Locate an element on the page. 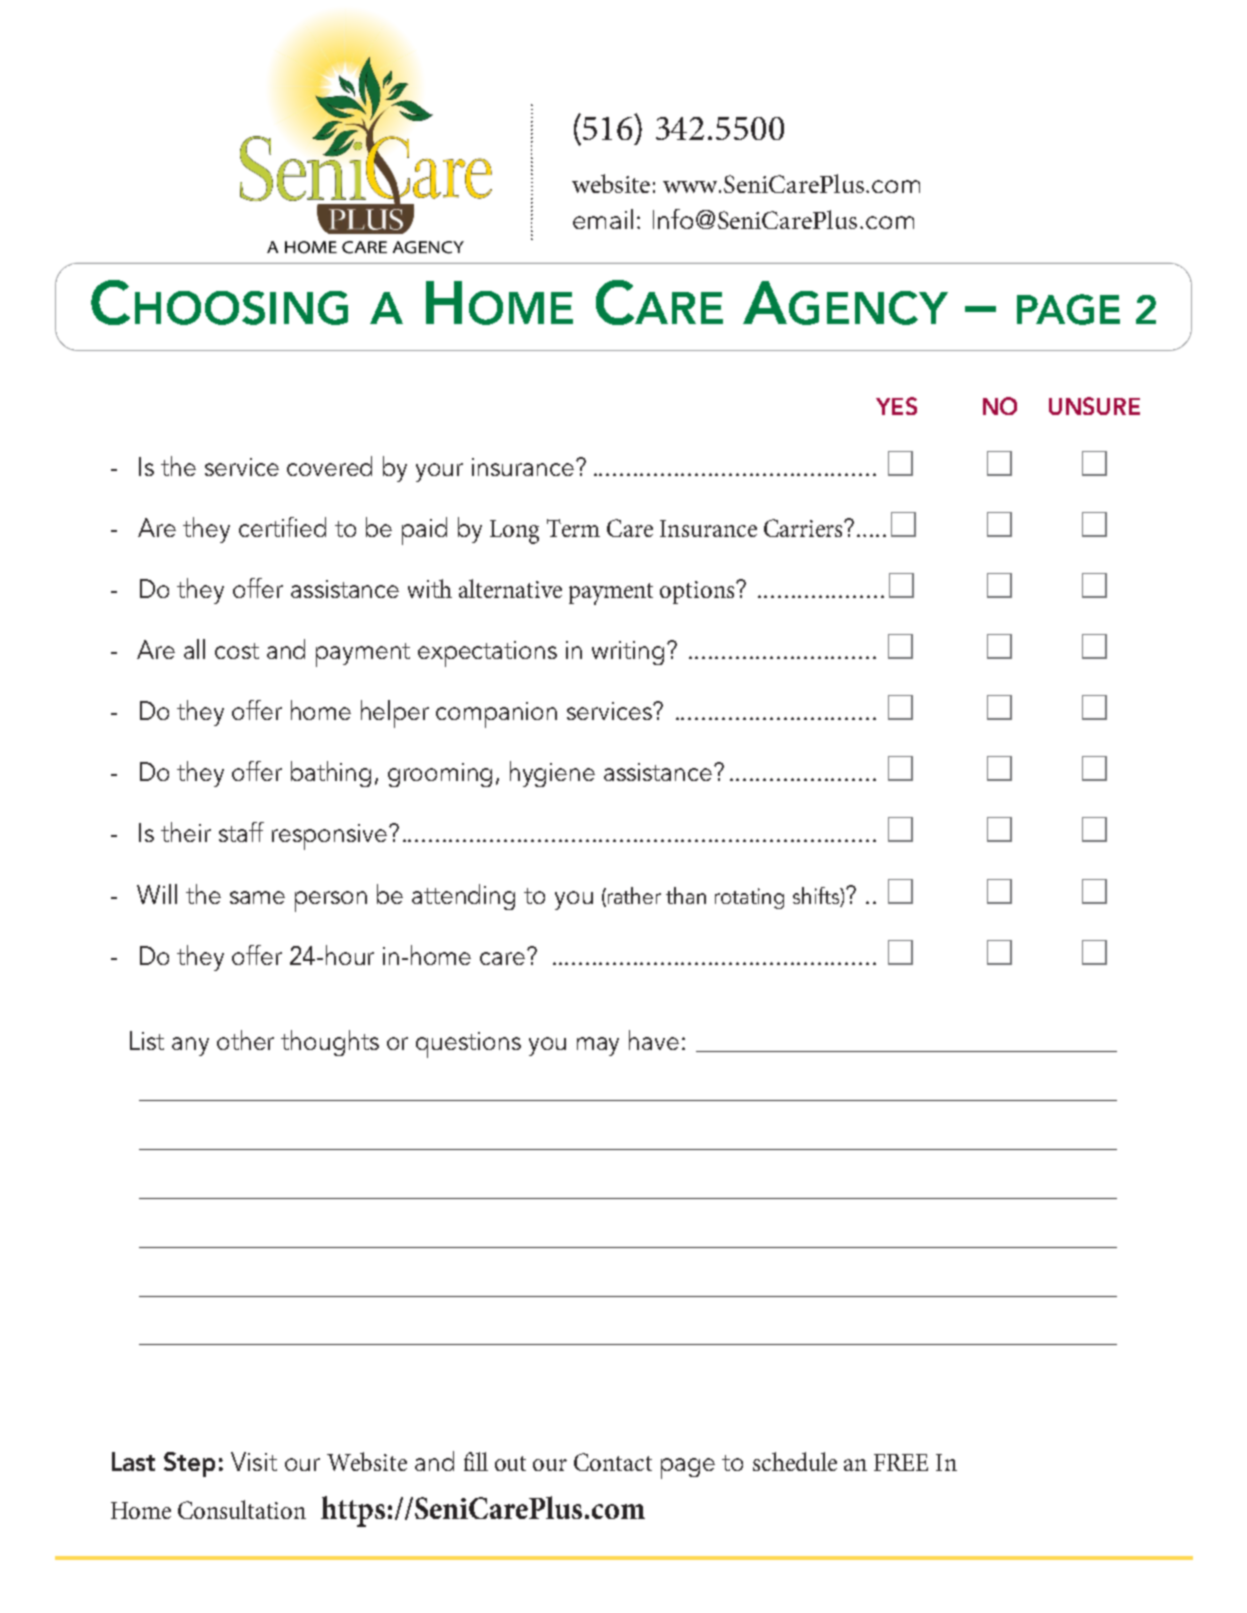 The width and height of the document is (1247, 1613). Carriers is located at coordinates (804, 528).
